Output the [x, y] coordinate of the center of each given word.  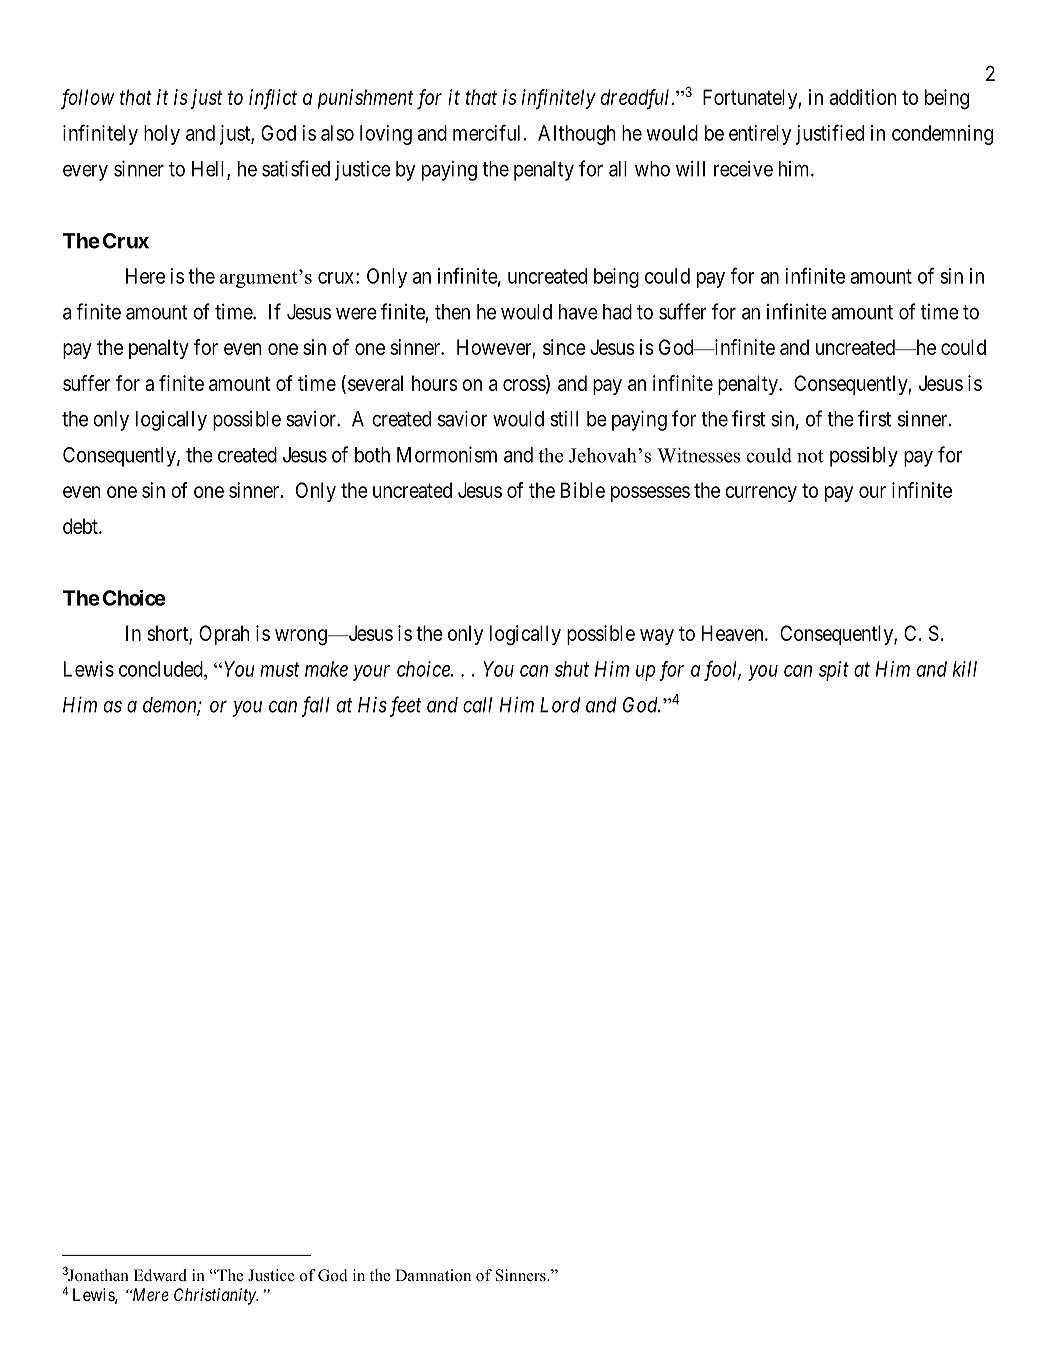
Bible [583, 490]
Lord [560, 705]
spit [834, 671]
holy [162, 135]
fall [316, 706]
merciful [488, 132]
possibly [864, 457]
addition [863, 97]
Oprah [224, 635]
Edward [160, 1275]
